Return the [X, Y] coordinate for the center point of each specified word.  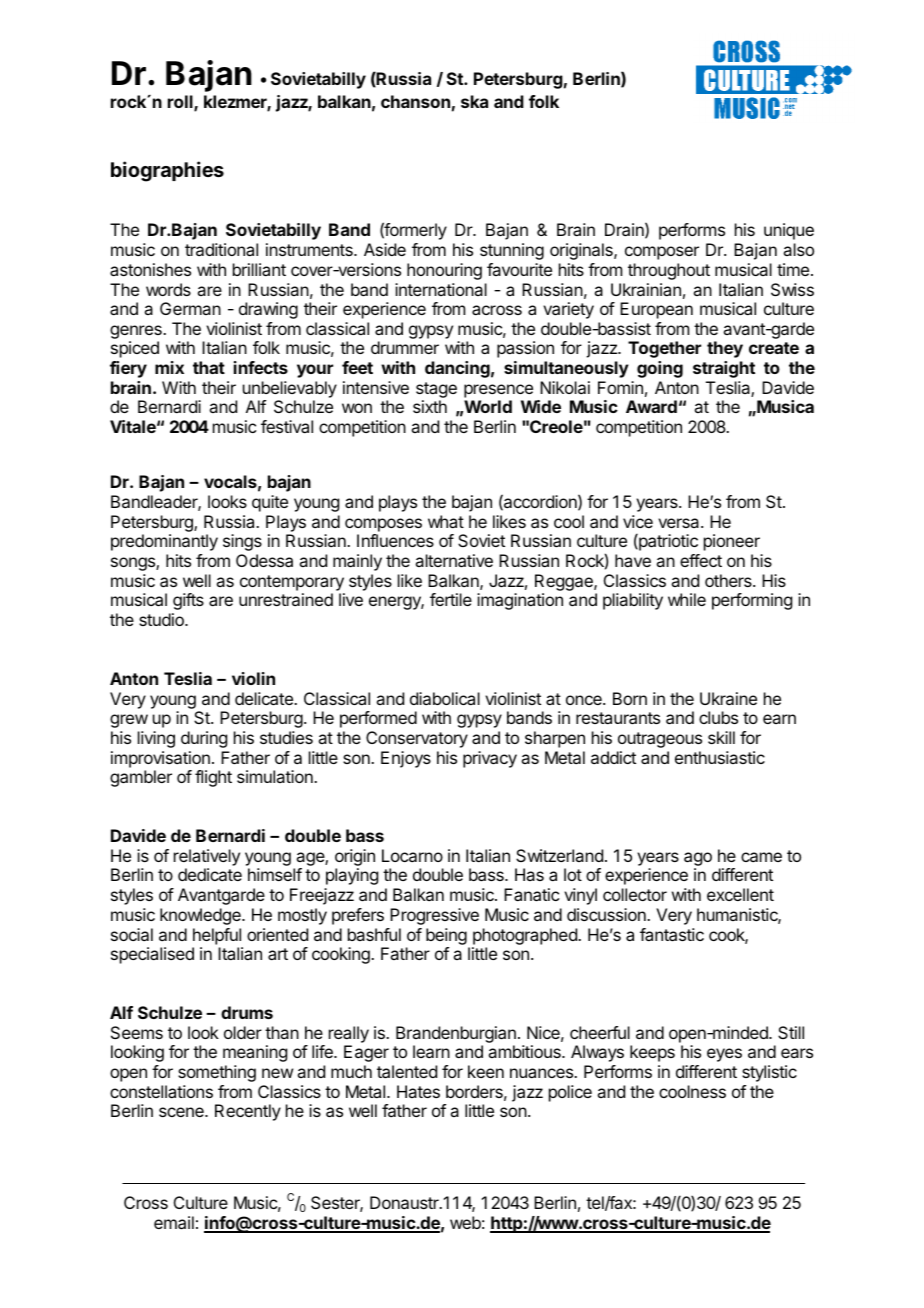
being [446, 936]
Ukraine [728, 698]
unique [789, 231]
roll [181, 103]
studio [162, 619]
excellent [740, 894]
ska [474, 101]
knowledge [201, 916]
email [174, 1222]
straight [724, 369]
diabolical [445, 698]
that [209, 367]
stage [436, 390]
